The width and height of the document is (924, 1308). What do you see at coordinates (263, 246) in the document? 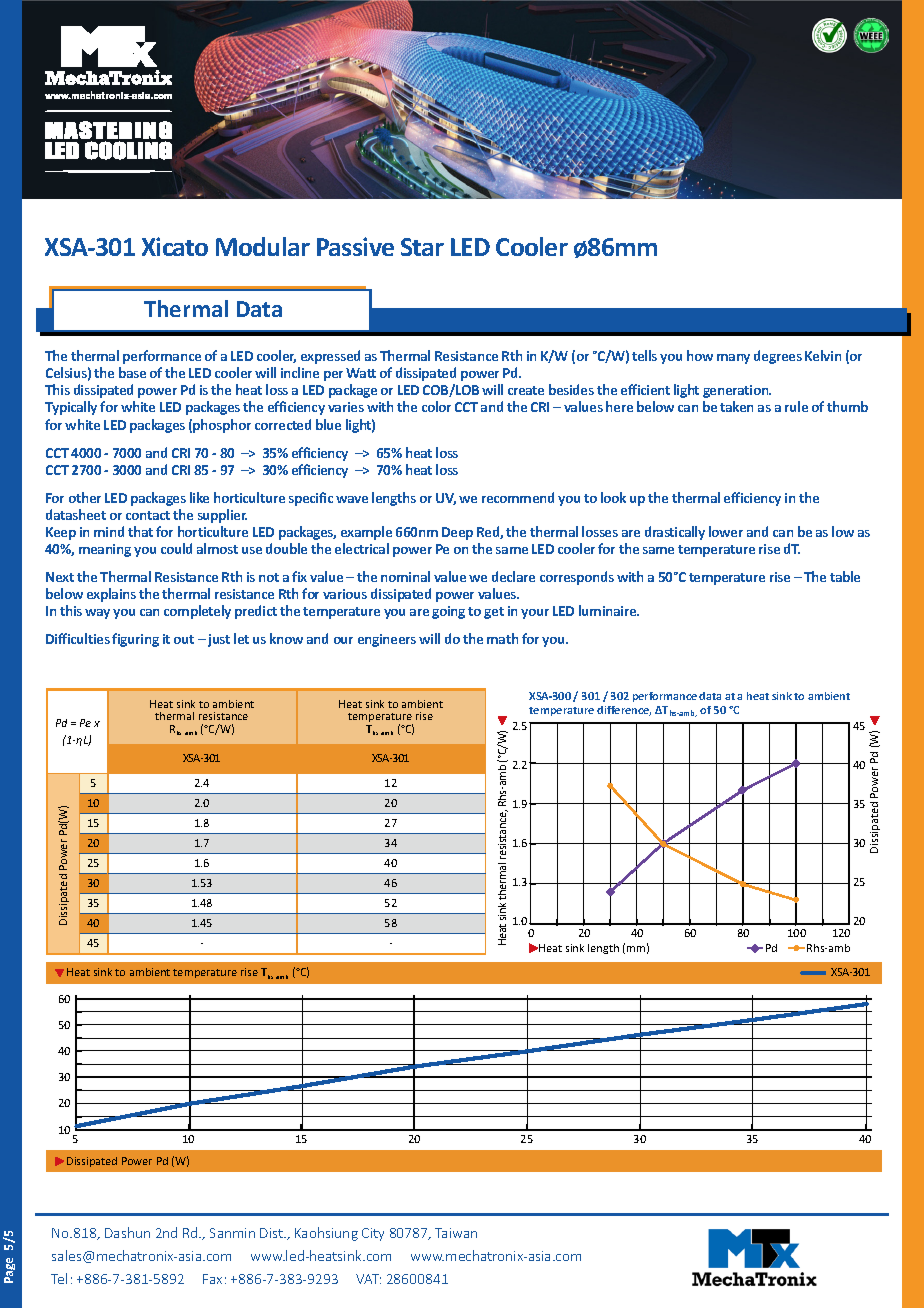
I see `Modular` at bounding box center [263, 246].
